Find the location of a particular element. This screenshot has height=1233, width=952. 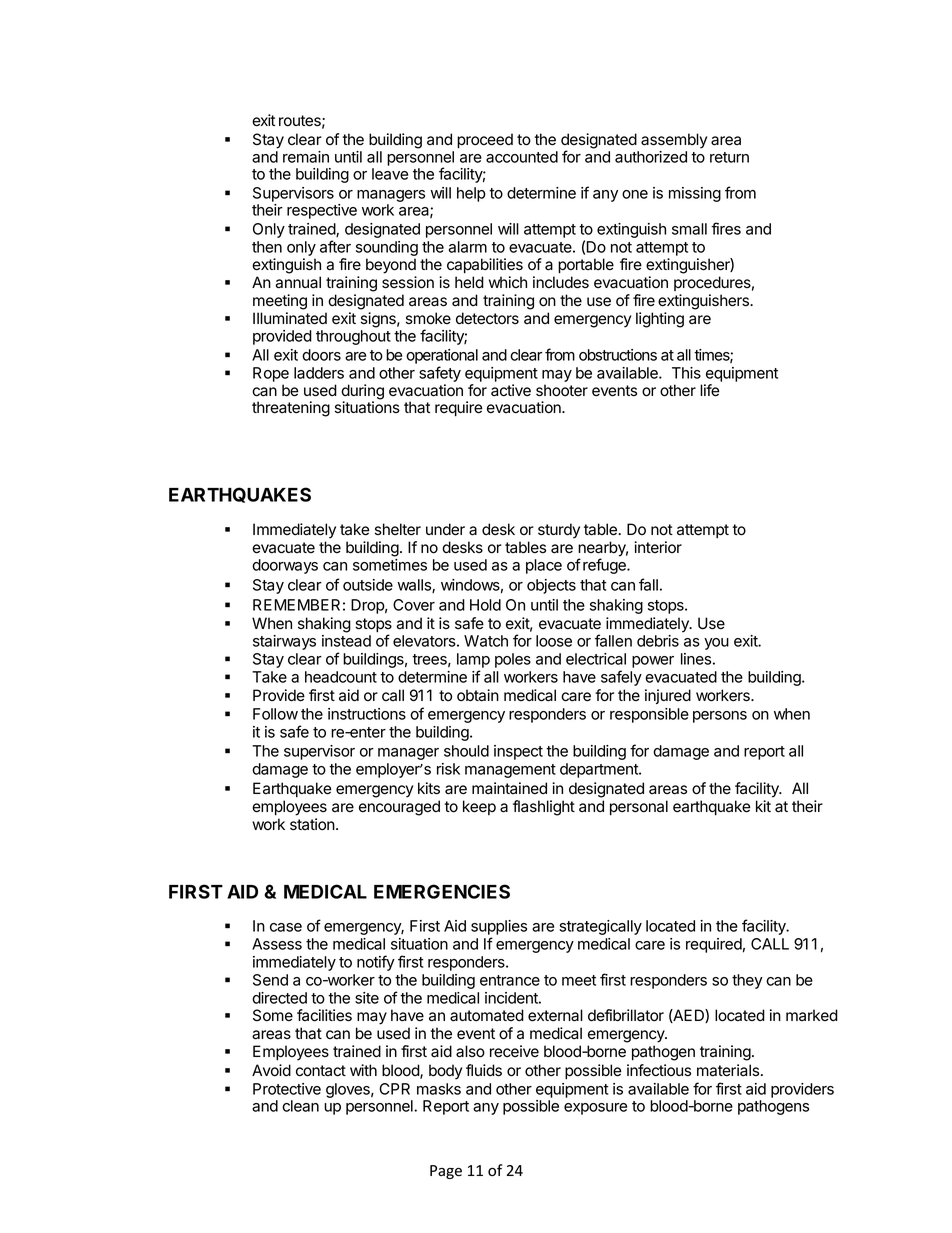

materials is located at coordinates (729, 1070).
